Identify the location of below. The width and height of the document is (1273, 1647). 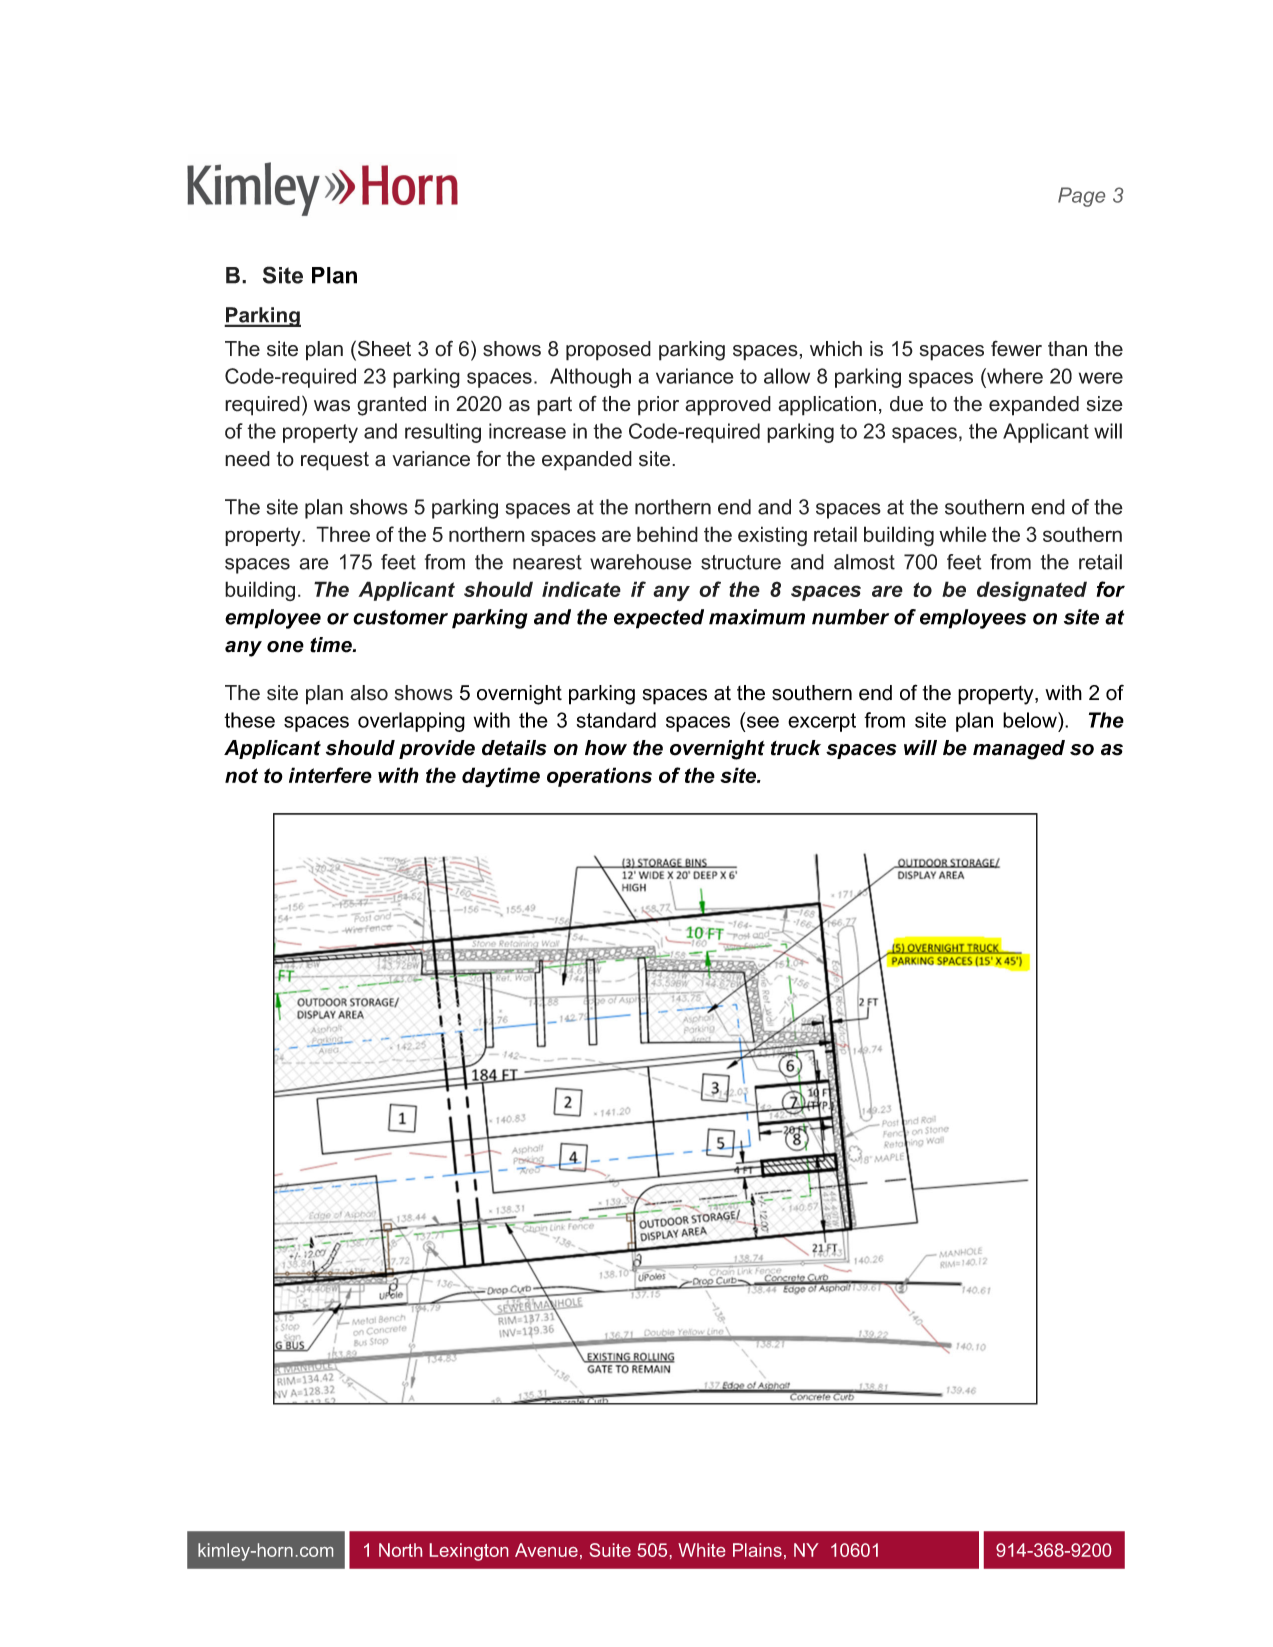
(1031, 720).
